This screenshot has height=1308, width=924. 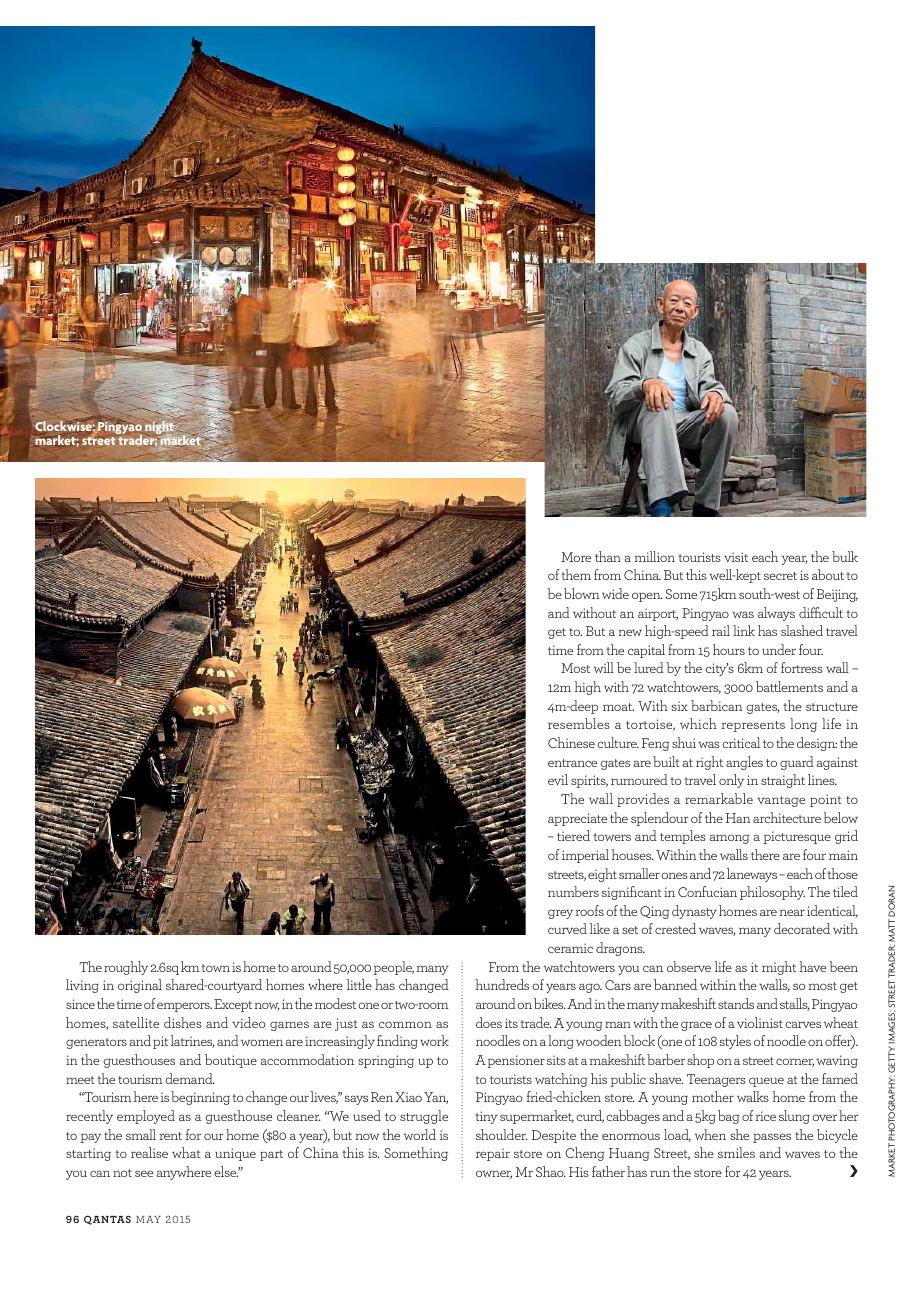 I want to click on MAY, so click(x=148, y=1219).
